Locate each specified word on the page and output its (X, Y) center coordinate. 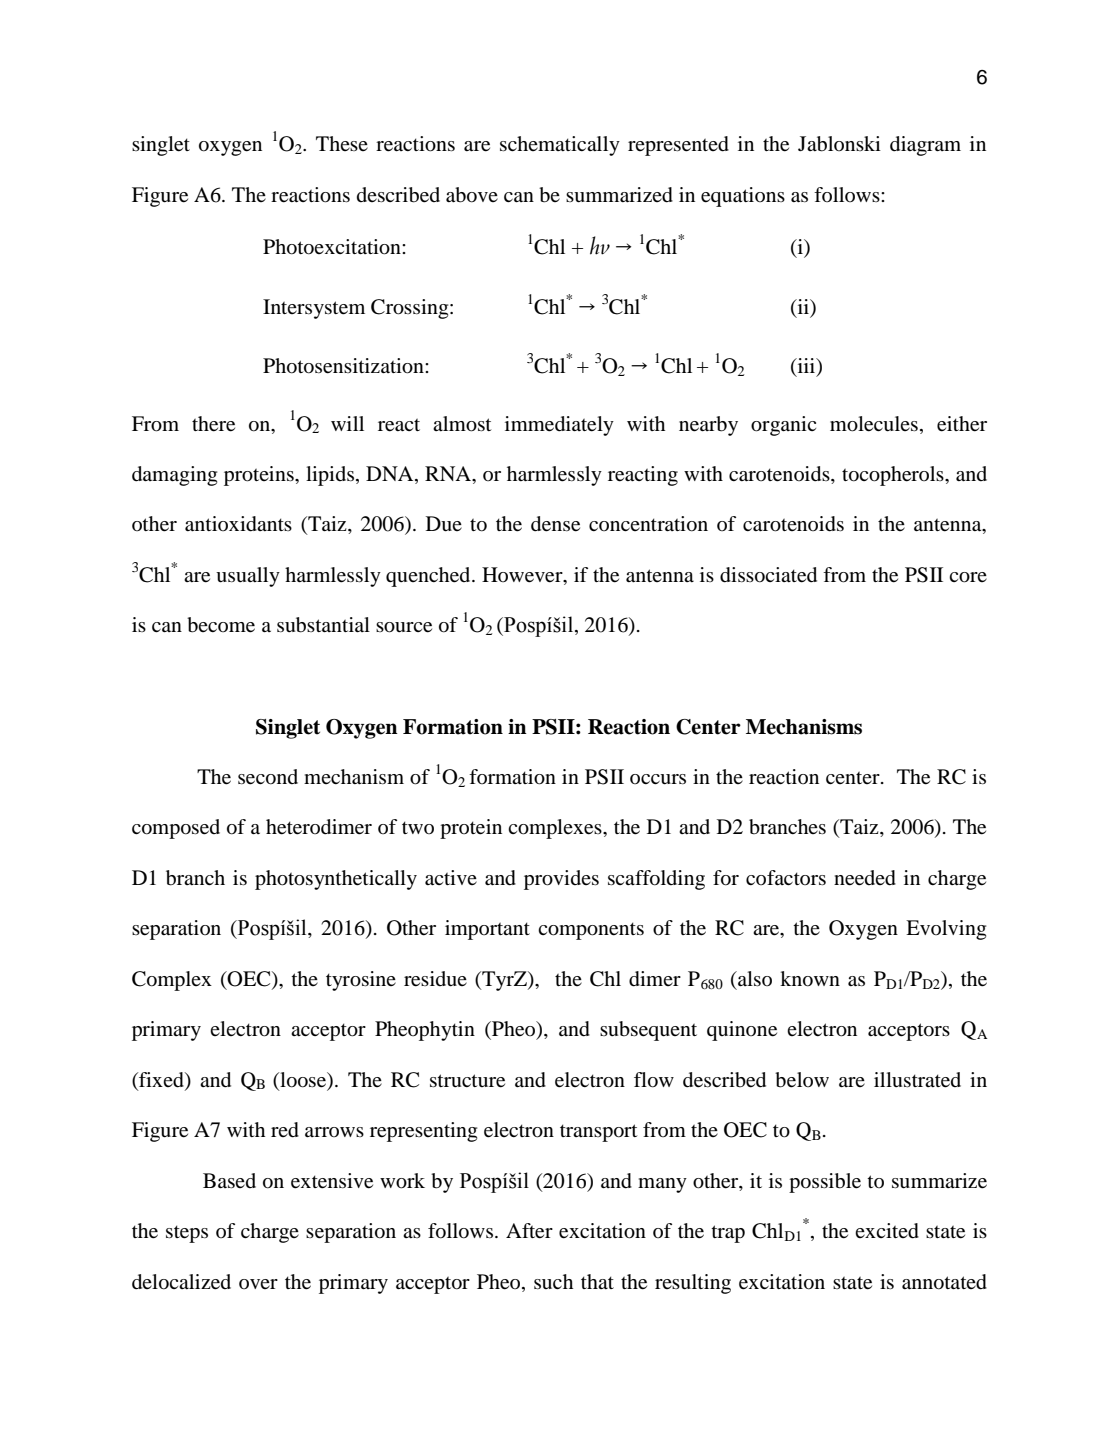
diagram (925, 146)
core (968, 577)
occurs (658, 779)
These (342, 143)
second (268, 777)
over (258, 1284)
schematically (560, 146)
